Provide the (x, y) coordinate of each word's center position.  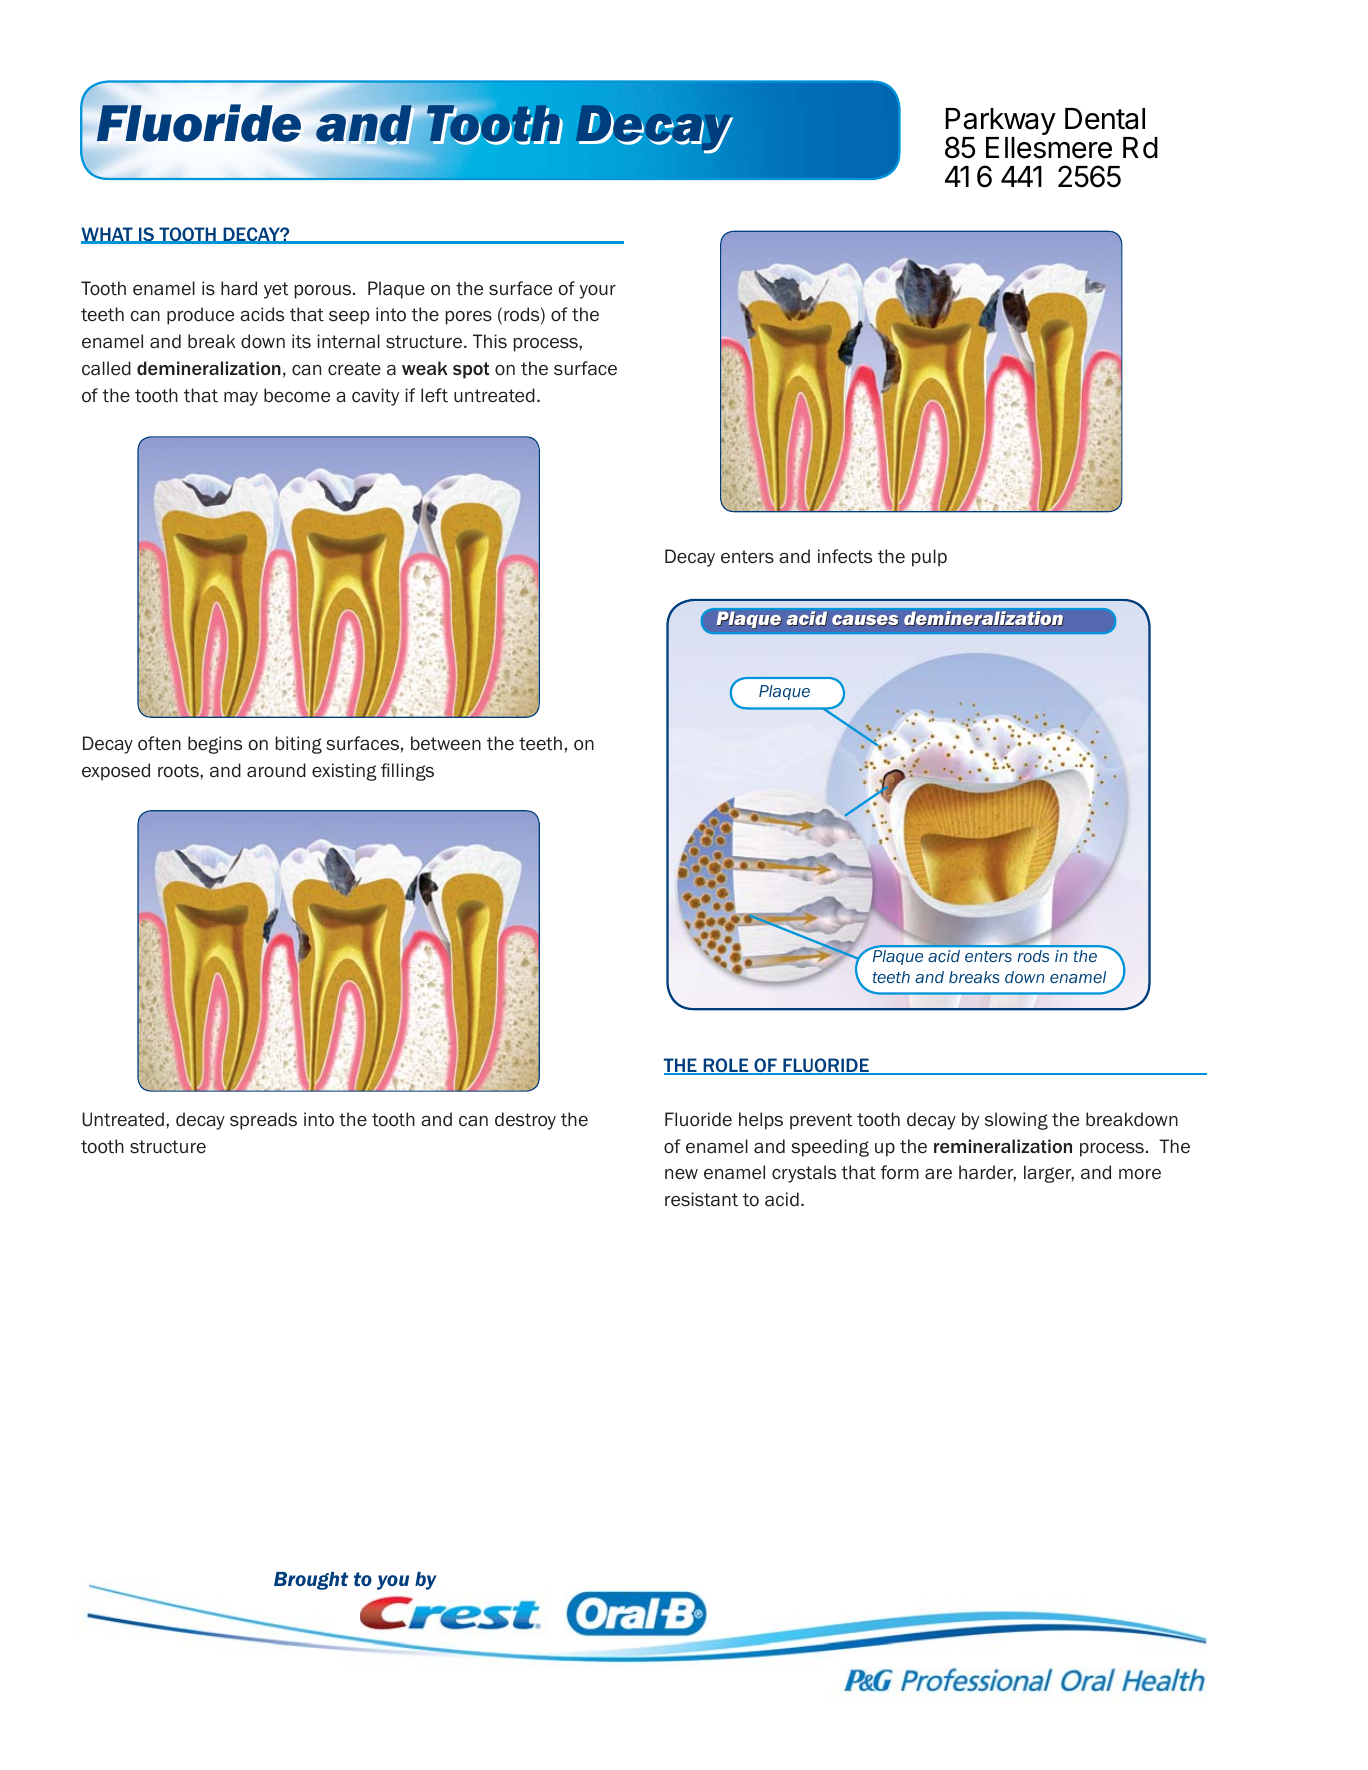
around (276, 770)
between (446, 743)
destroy (525, 1121)
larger (1049, 1174)
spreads (263, 1121)
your (598, 292)
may (241, 399)
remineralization (1003, 1146)
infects (845, 556)
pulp (929, 558)
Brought (311, 1581)
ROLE (726, 1066)
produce (200, 316)
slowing (1016, 1121)
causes (865, 620)
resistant (701, 1199)
